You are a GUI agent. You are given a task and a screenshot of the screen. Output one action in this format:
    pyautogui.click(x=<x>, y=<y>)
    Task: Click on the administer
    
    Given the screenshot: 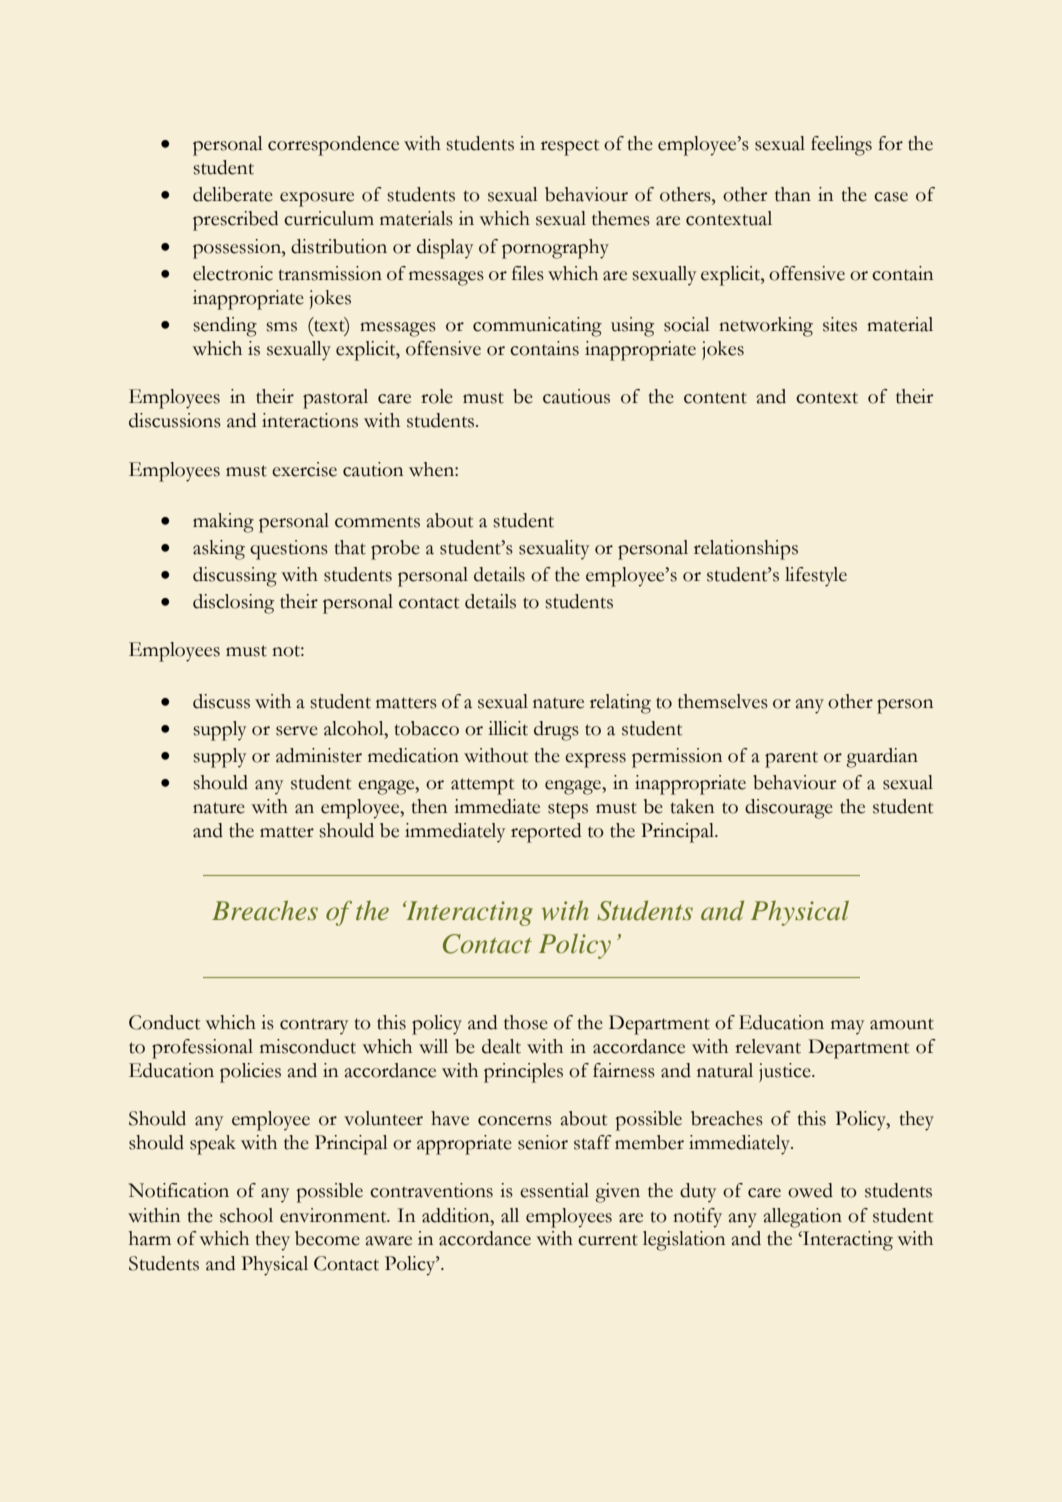 What is the action you would take?
    pyautogui.click(x=319, y=755)
